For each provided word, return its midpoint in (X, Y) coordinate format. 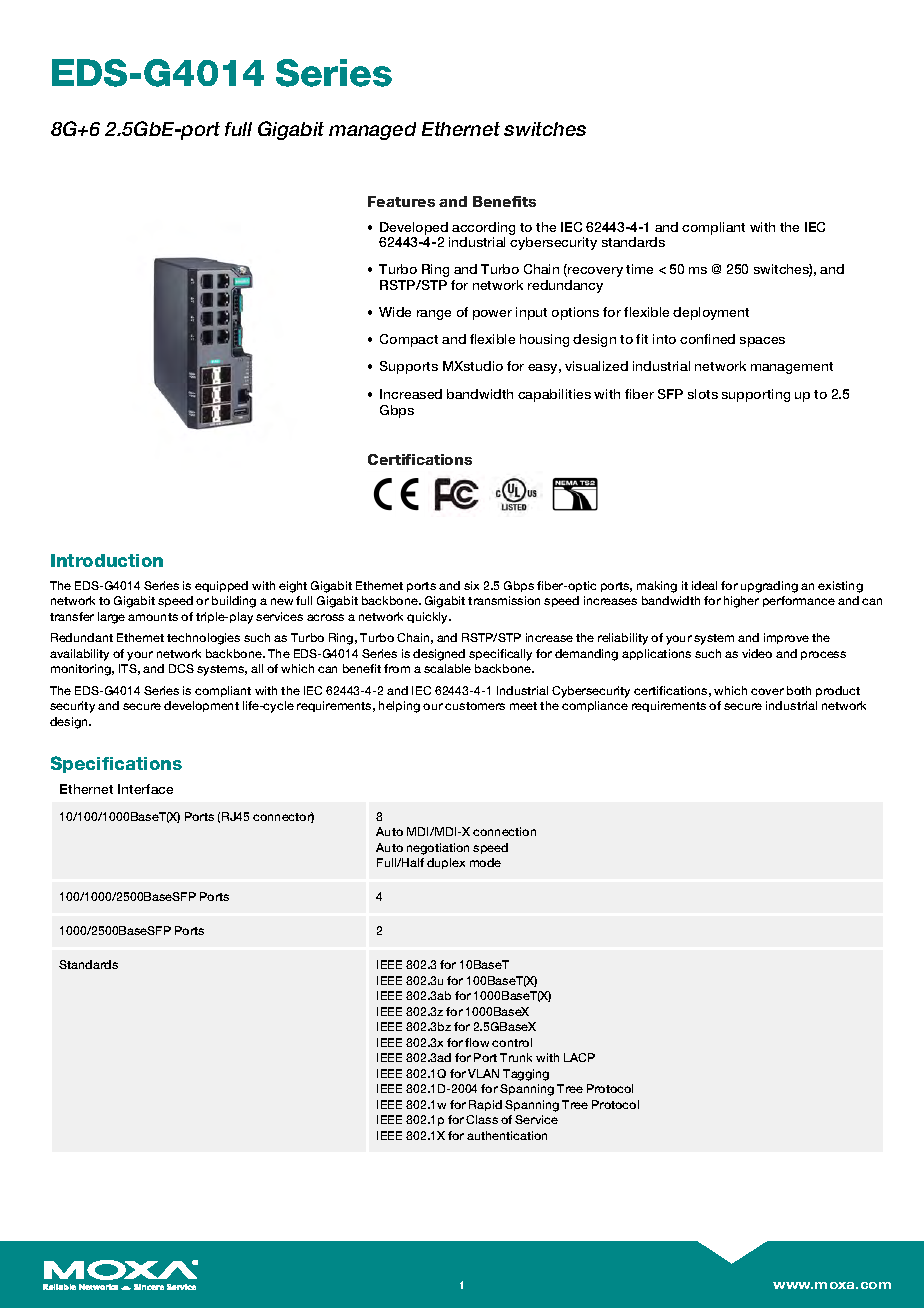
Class (482, 1119)
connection (504, 831)
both (799, 690)
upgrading (769, 587)
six (471, 585)
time (639, 269)
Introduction (107, 560)
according (483, 228)
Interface (145, 789)
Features (401, 201)
